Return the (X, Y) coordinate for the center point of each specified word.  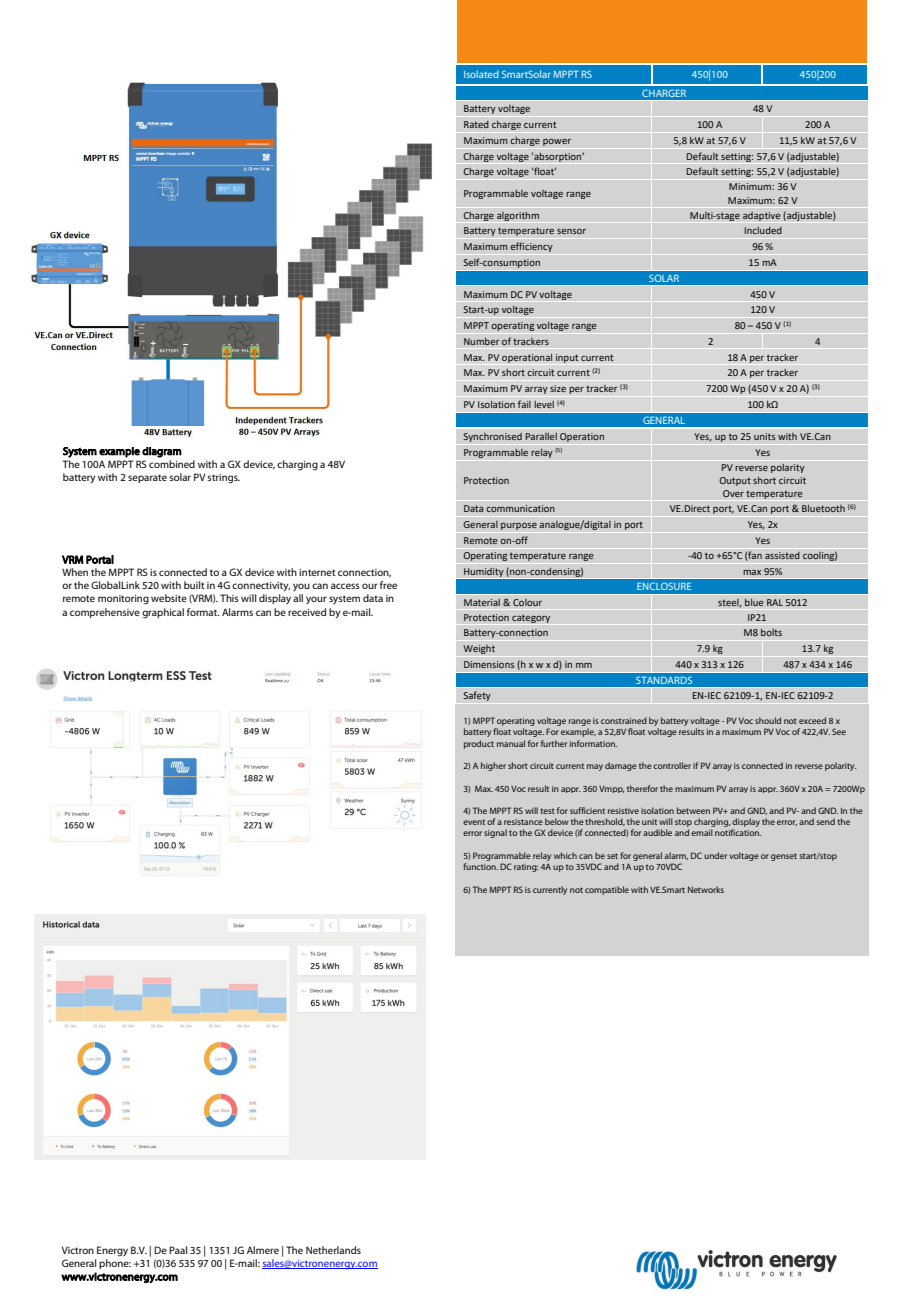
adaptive (762, 216)
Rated (476, 124)
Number (482, 341)
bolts (771, 632)
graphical (163, 613)
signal (495, 833)
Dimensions (489, 665)
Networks (706, 889)
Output (735, 481)
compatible (607, 890)
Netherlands (333, 1250)
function (480, 866)
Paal (178, 1250)
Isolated (481, 74)
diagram (162, 452)
